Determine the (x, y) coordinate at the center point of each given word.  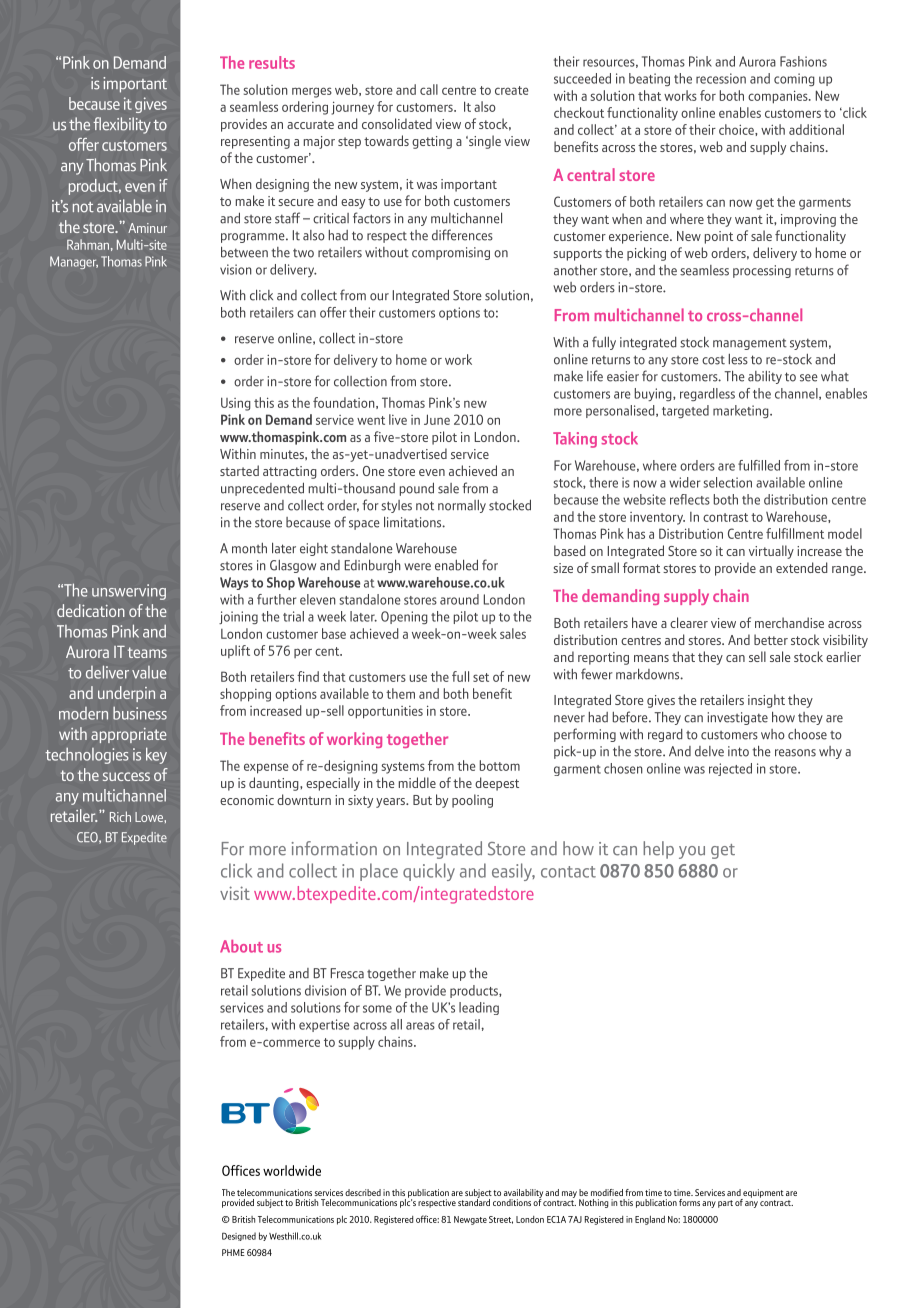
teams (147, 652)
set (481, 677)
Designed (239, 1236)
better (771, 639)
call (429, 89)
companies (779, 97)
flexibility (122, 125)
